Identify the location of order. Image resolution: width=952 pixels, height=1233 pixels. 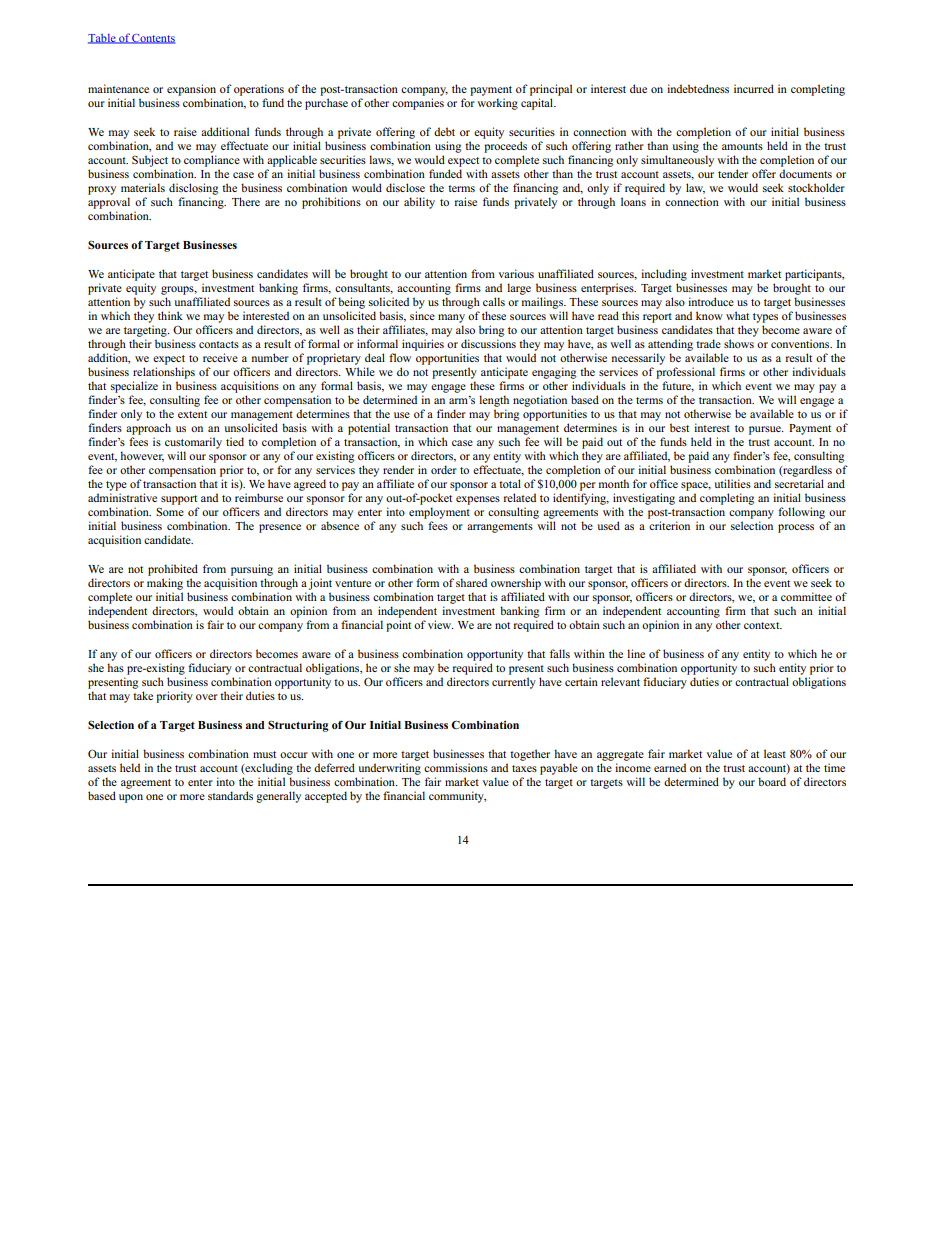
(444, 469).
